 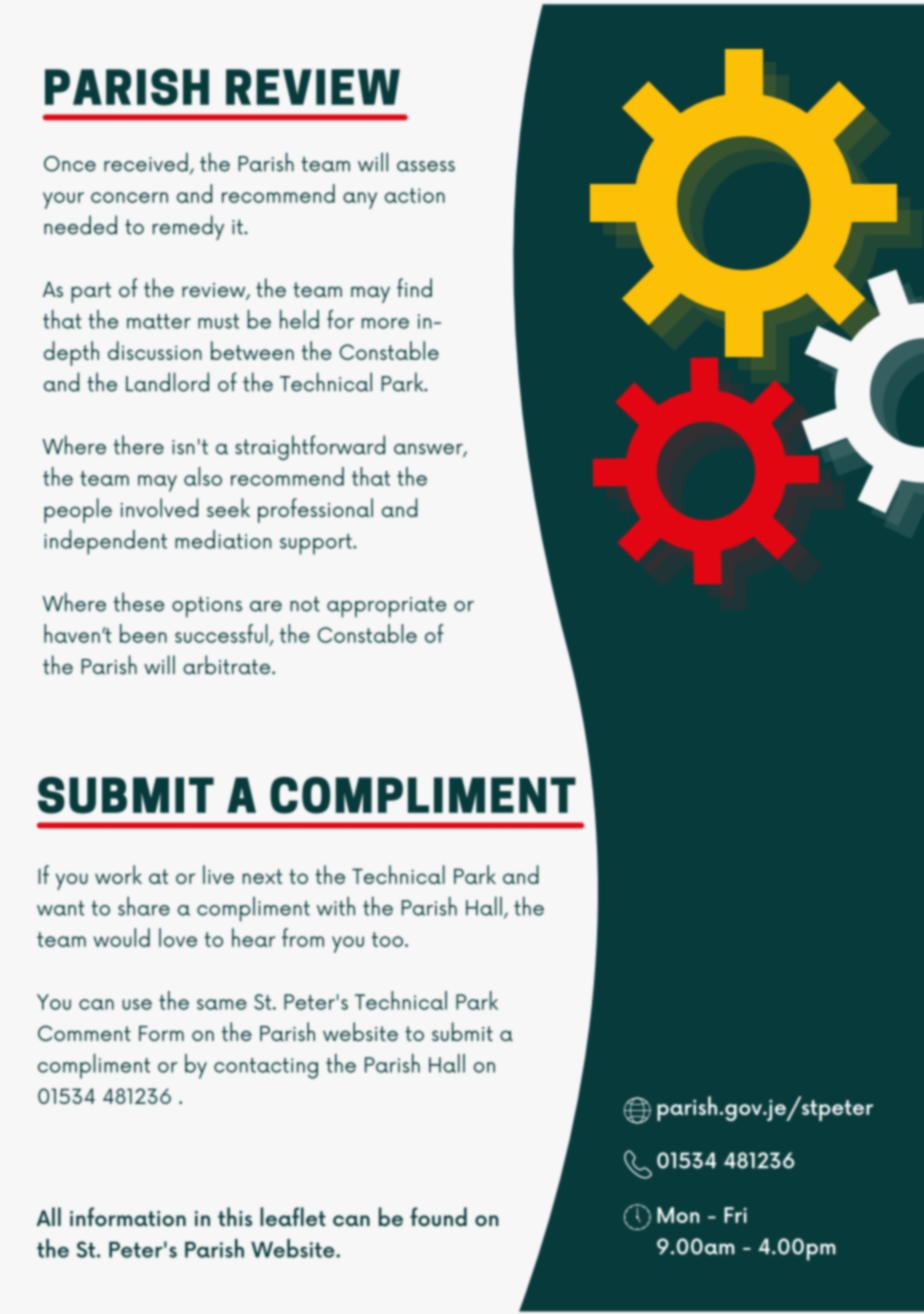 I want to click on found, so click(x=438, y=1216).
